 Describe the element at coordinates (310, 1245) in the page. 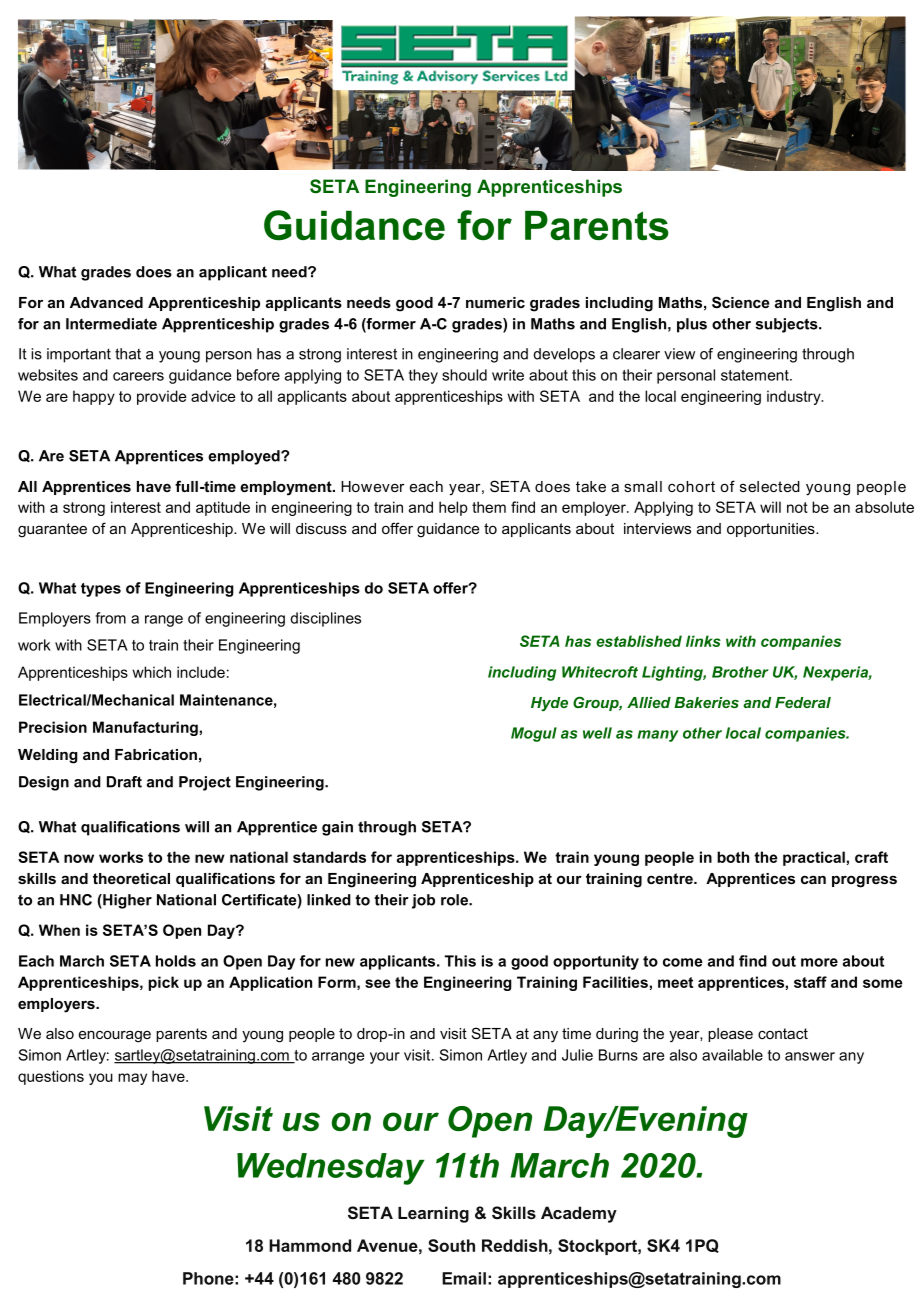

I see `Hammond` at that location.
